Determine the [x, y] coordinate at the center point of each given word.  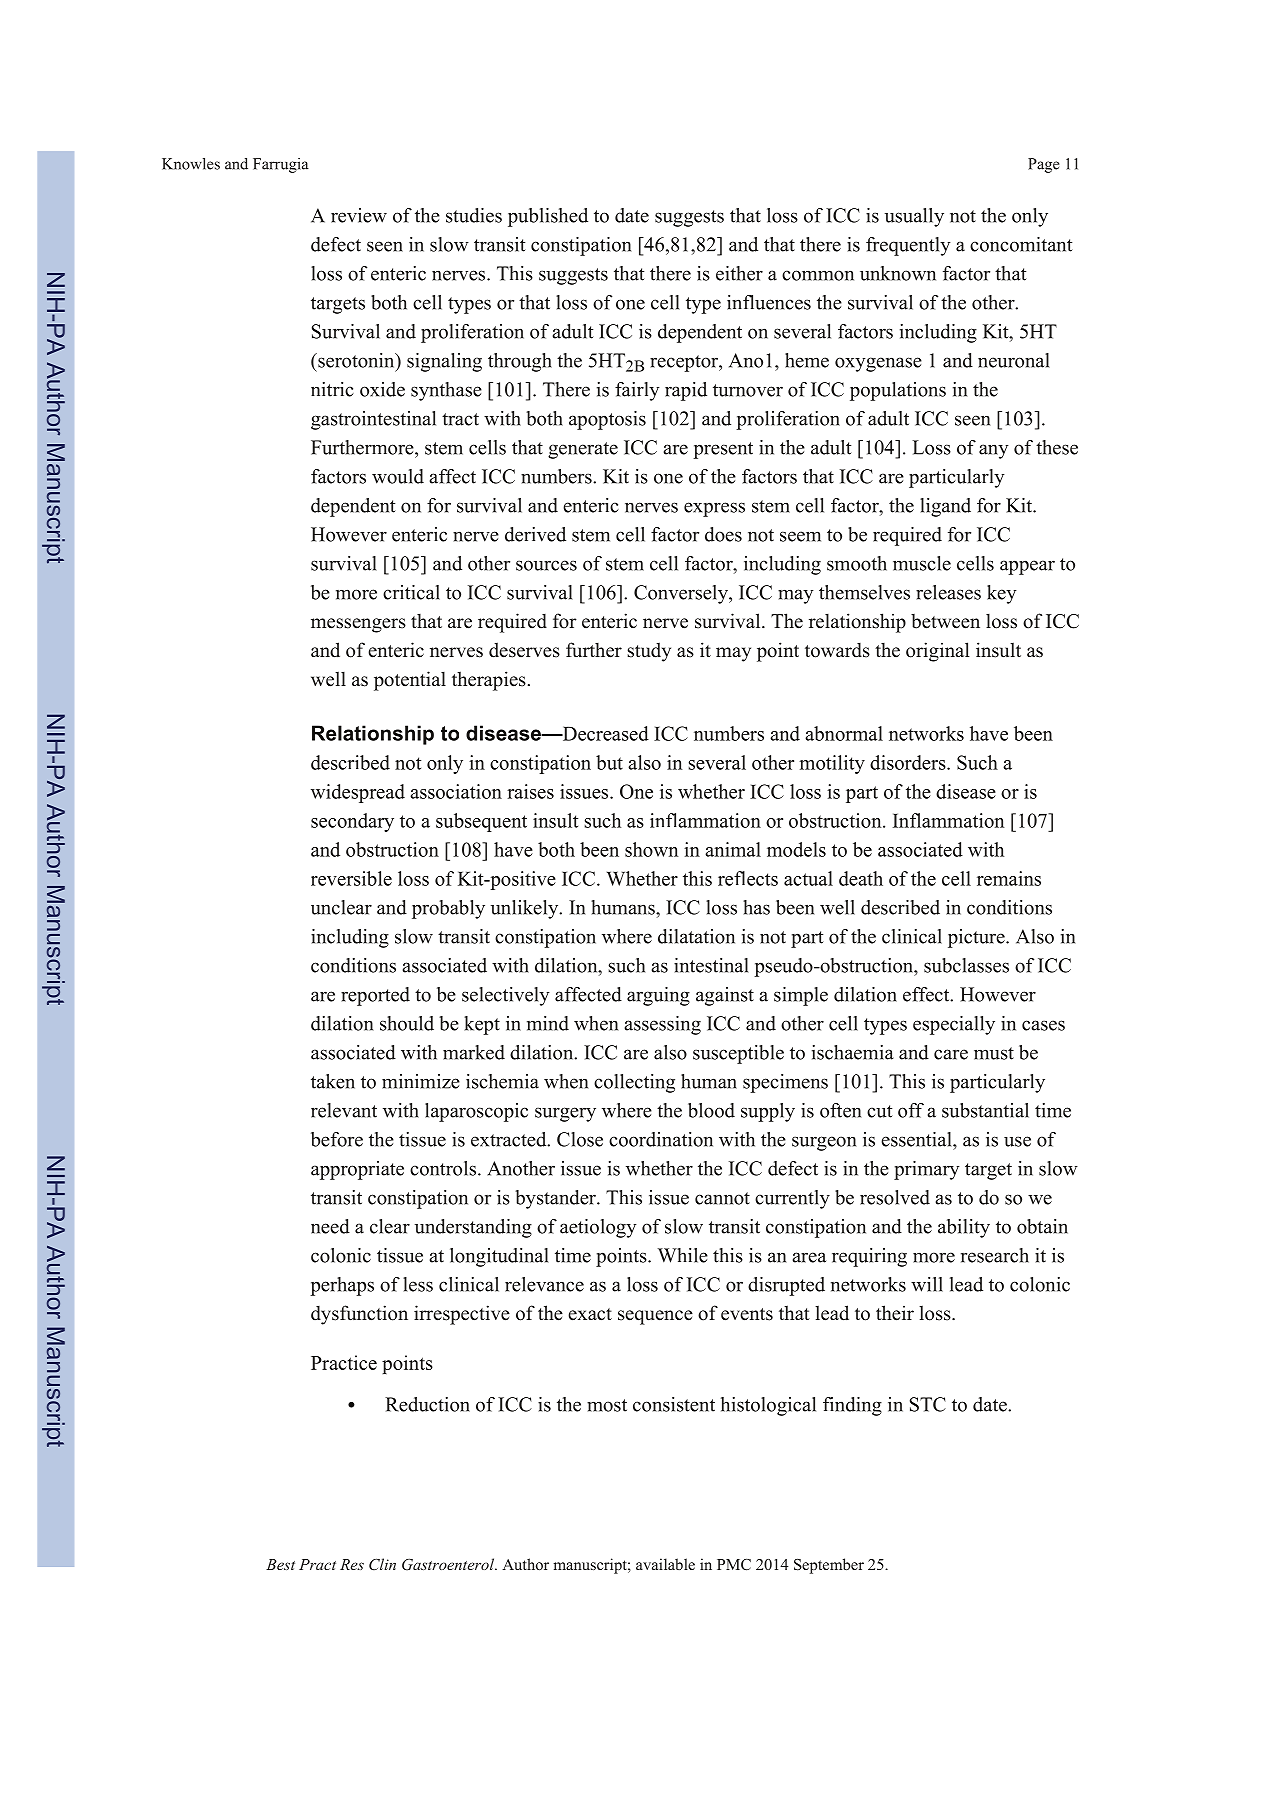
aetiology [598, 1228]
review [359, 215]
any [994, 451]
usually [914, 217]
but [609, 762]
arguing [658, 996]
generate [583, 450]
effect [927, 994]
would [398, 476]
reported [375, 996]
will [927, 1284]
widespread [358, 793]
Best [280, 1564]
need [330, 1226]
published [548, 217]
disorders [909, 762]
